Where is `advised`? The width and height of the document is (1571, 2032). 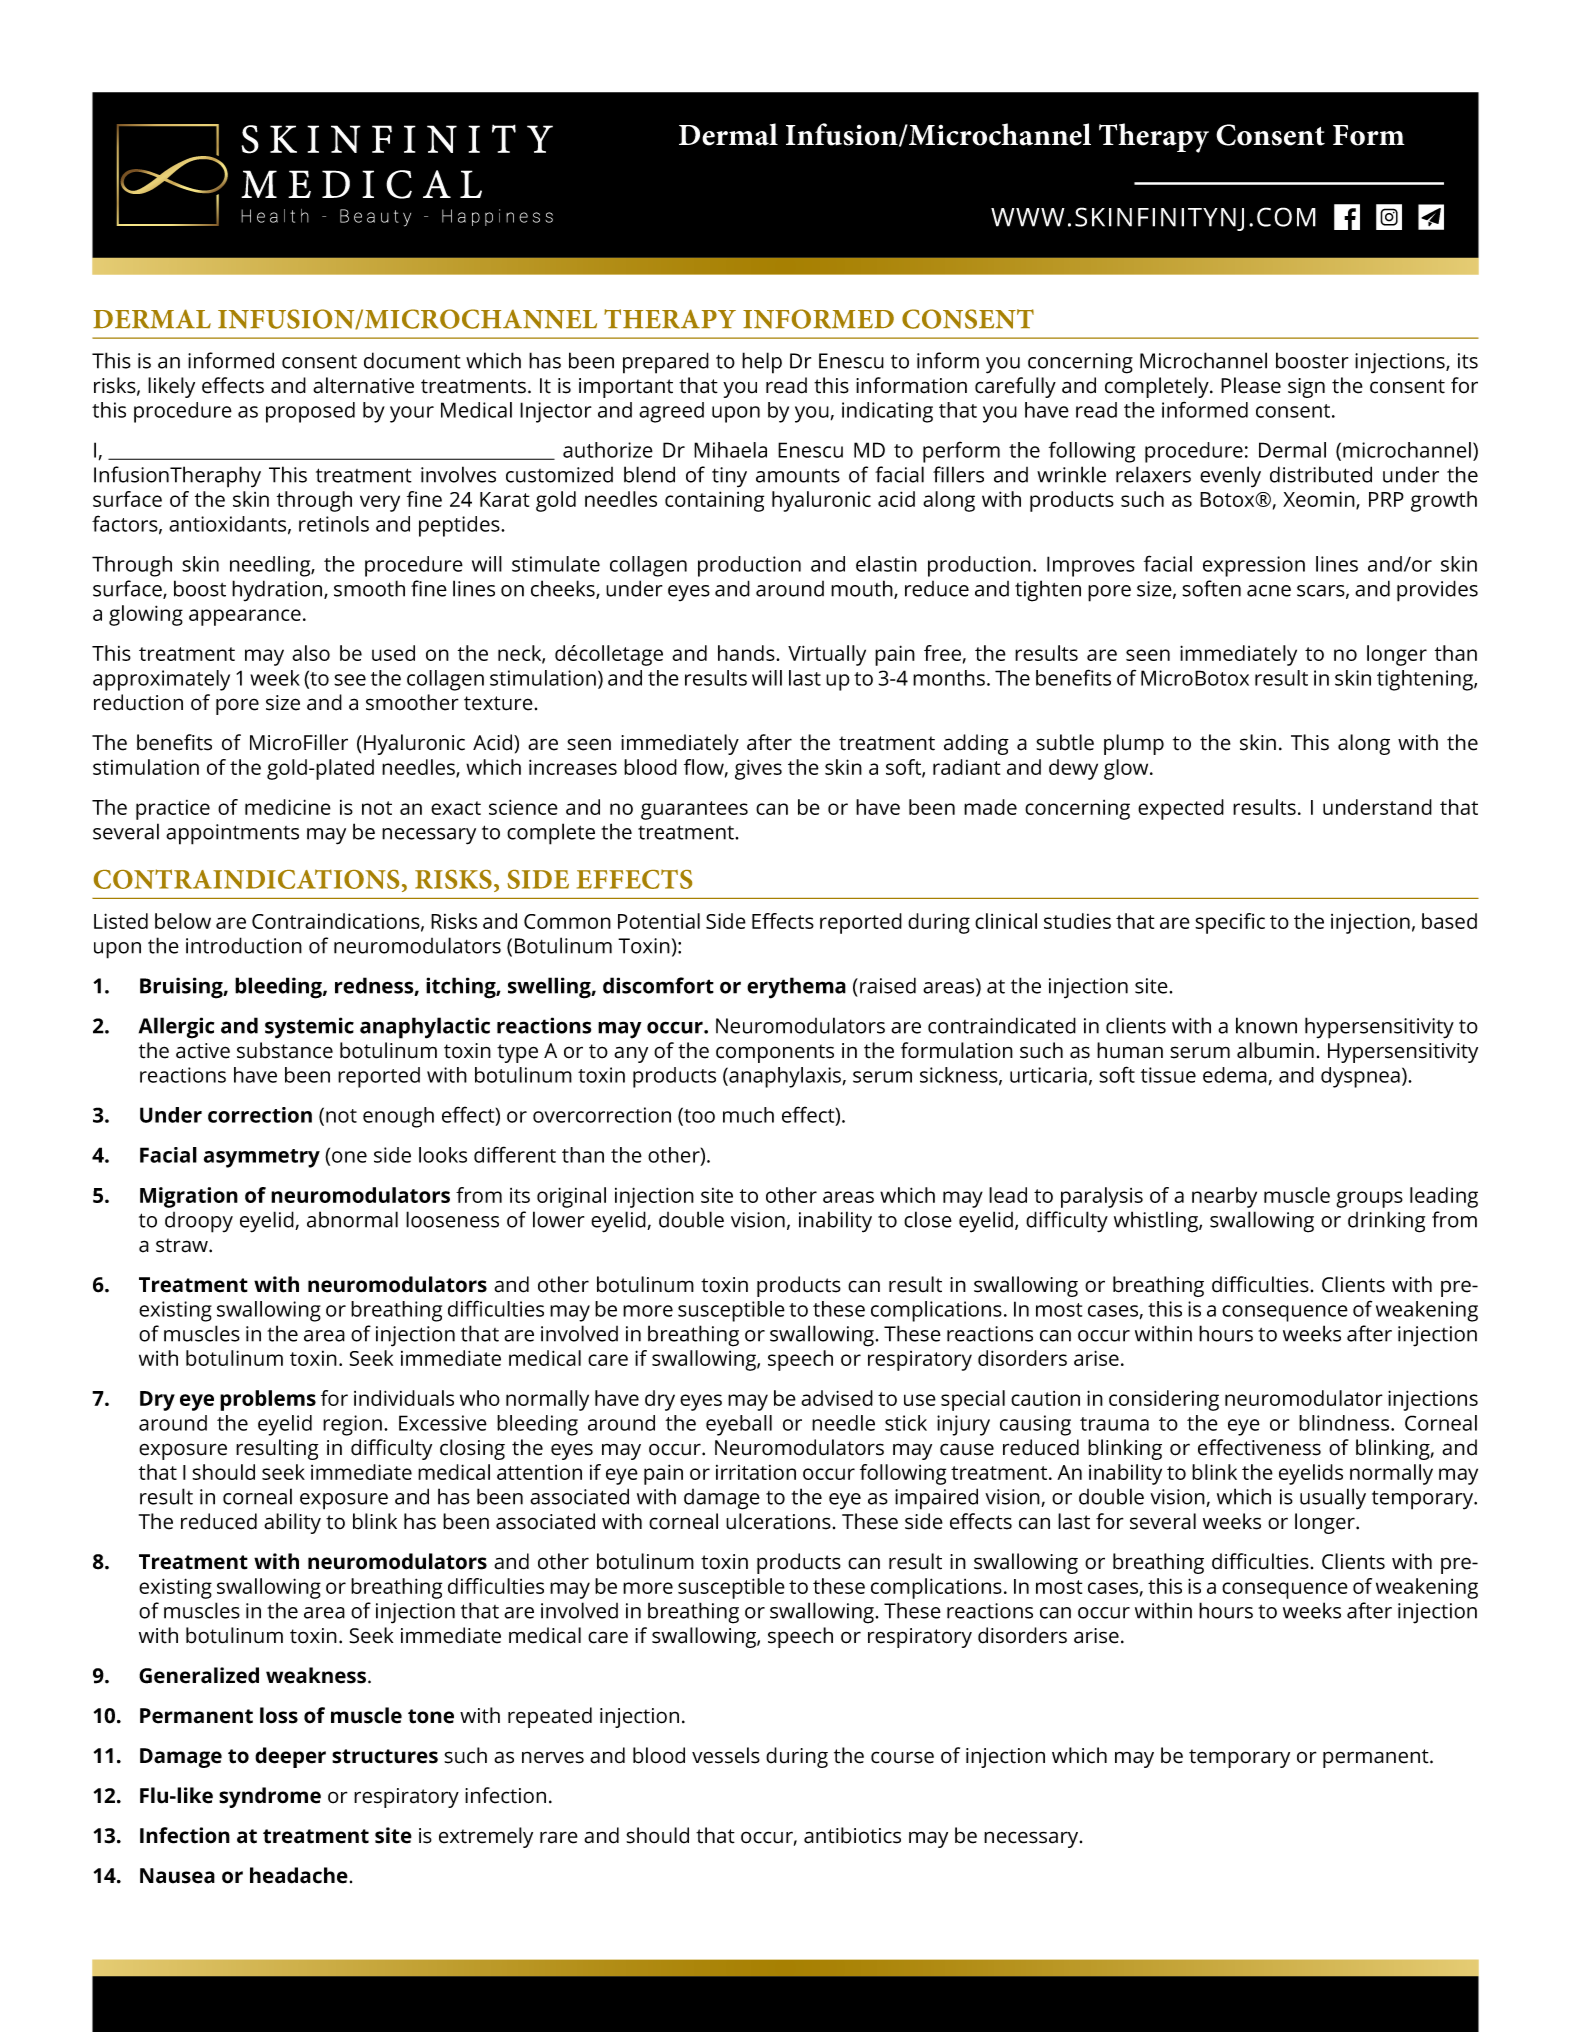 advised is located at coordinates (837, 1398).
